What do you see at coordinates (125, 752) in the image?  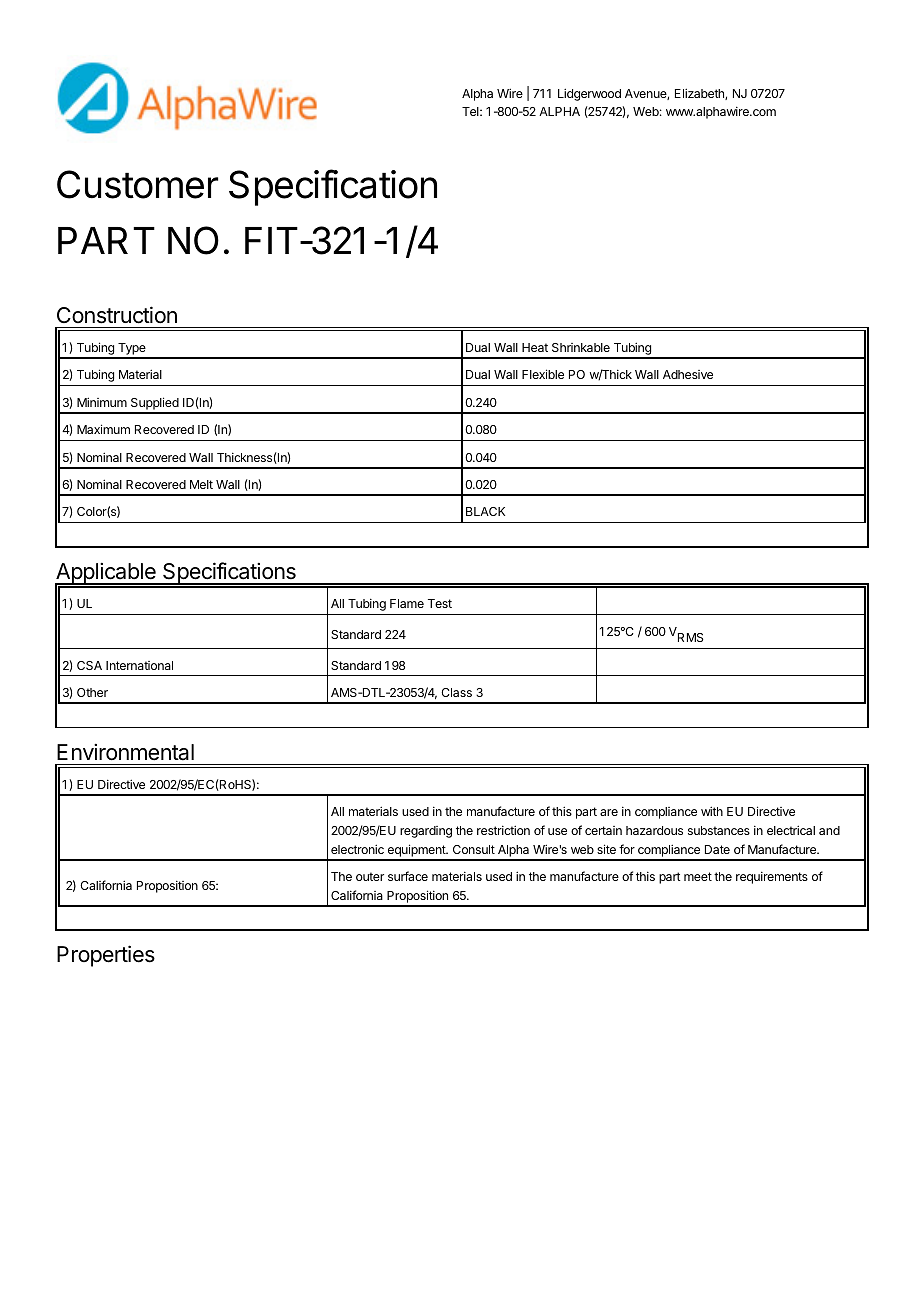 I see `Environmental` at bounding box center [125, 752].
